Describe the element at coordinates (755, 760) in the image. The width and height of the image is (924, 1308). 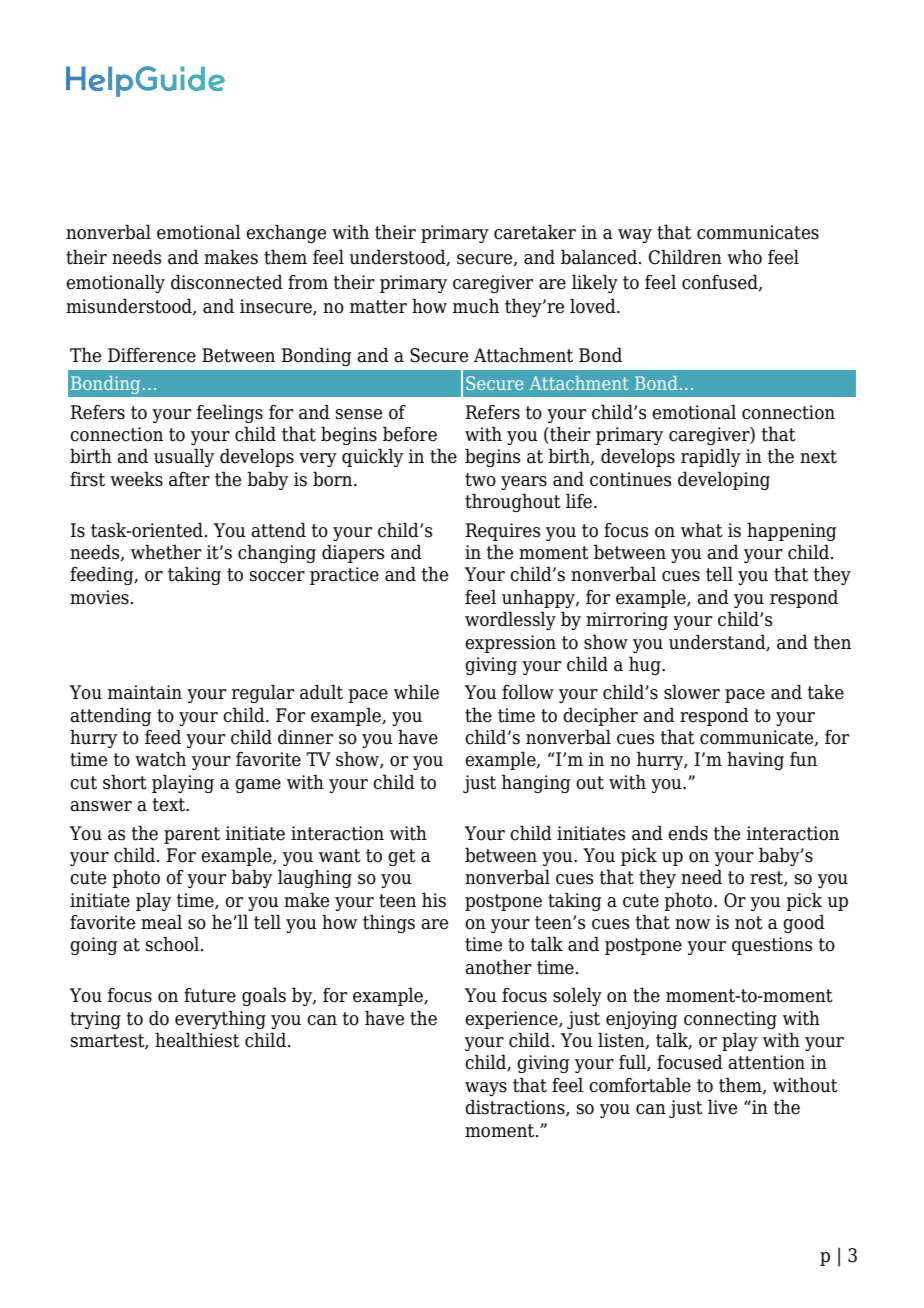
I see `having` at that location.
